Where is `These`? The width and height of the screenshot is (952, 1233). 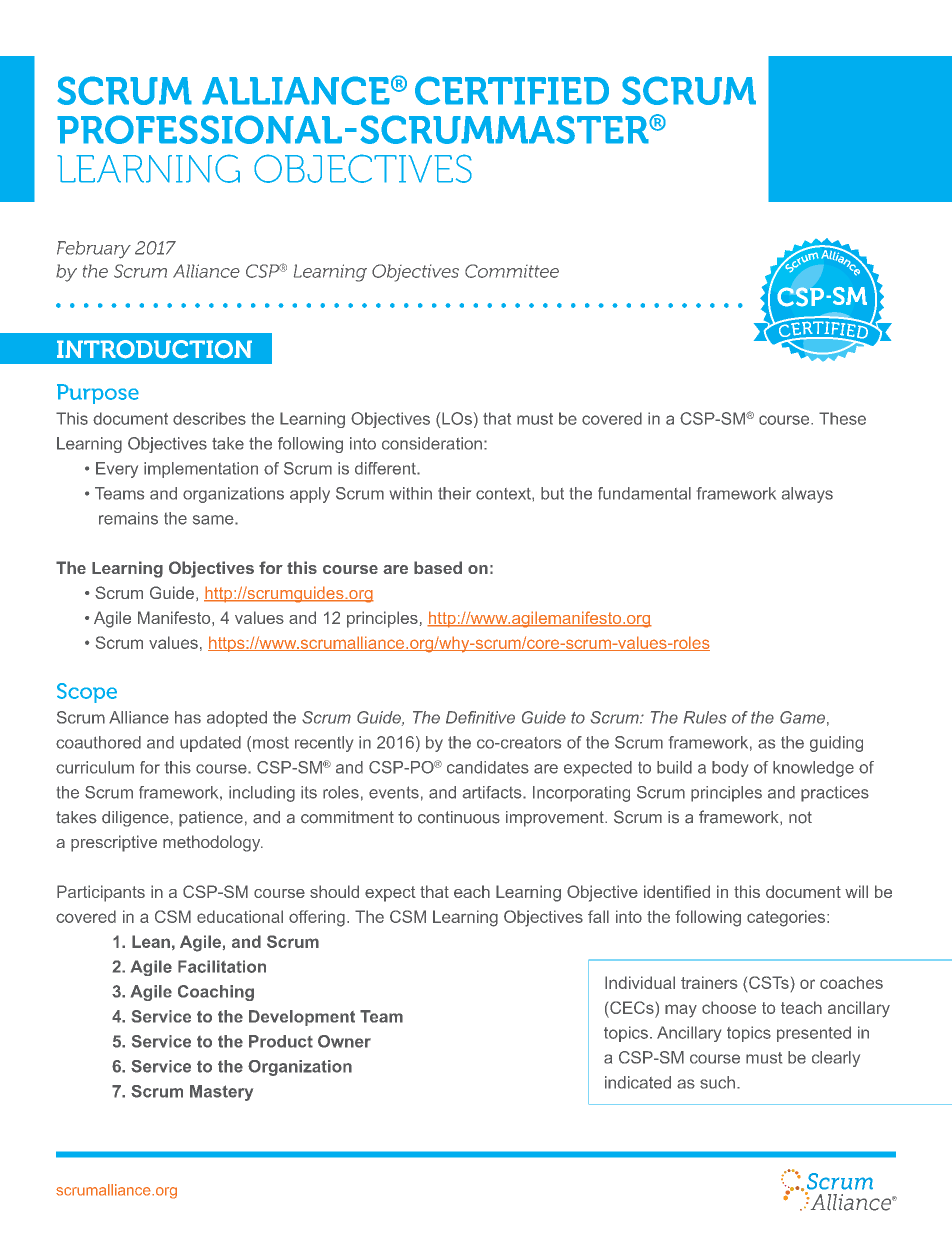
These is located at coordinates (842, 418).
